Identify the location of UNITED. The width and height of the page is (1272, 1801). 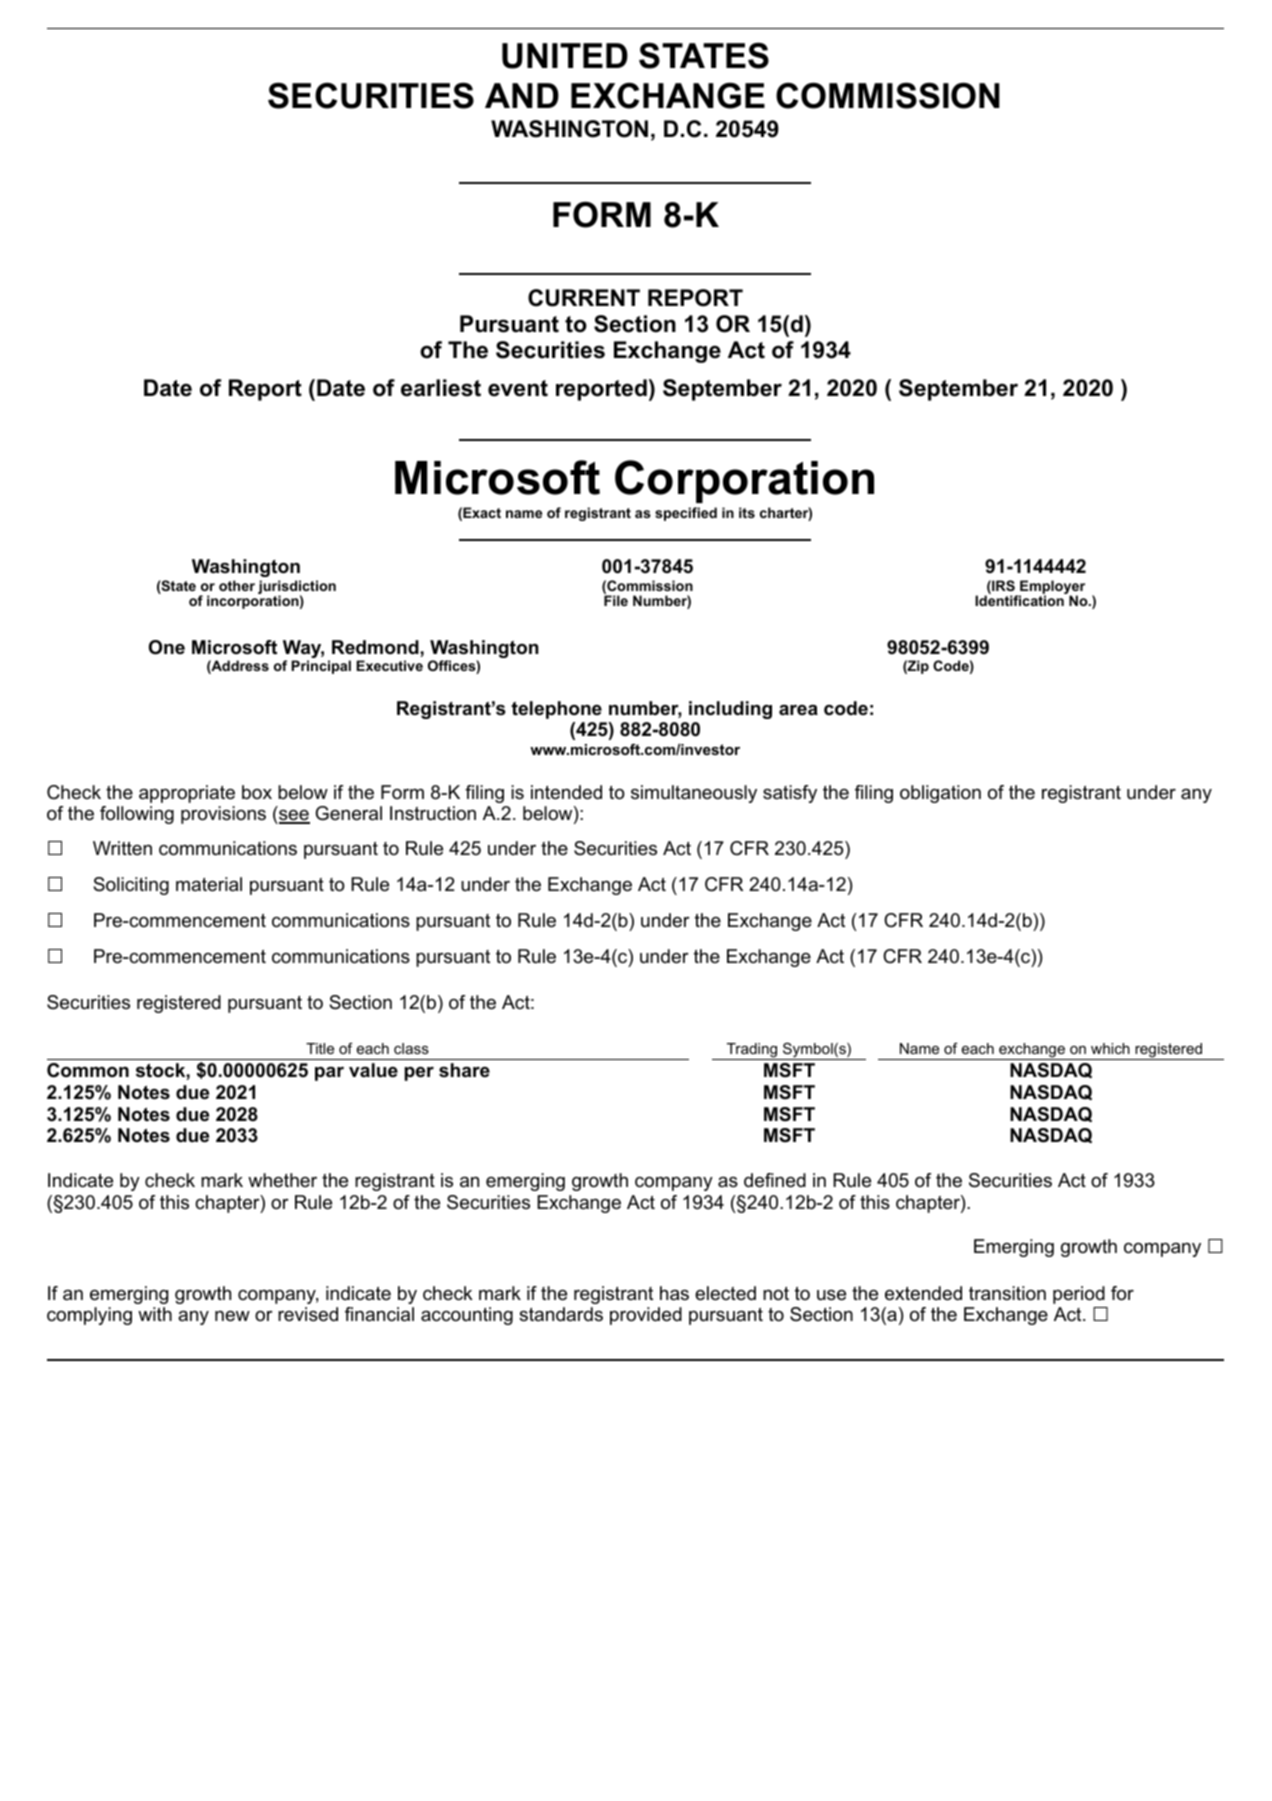
(565, 56).
